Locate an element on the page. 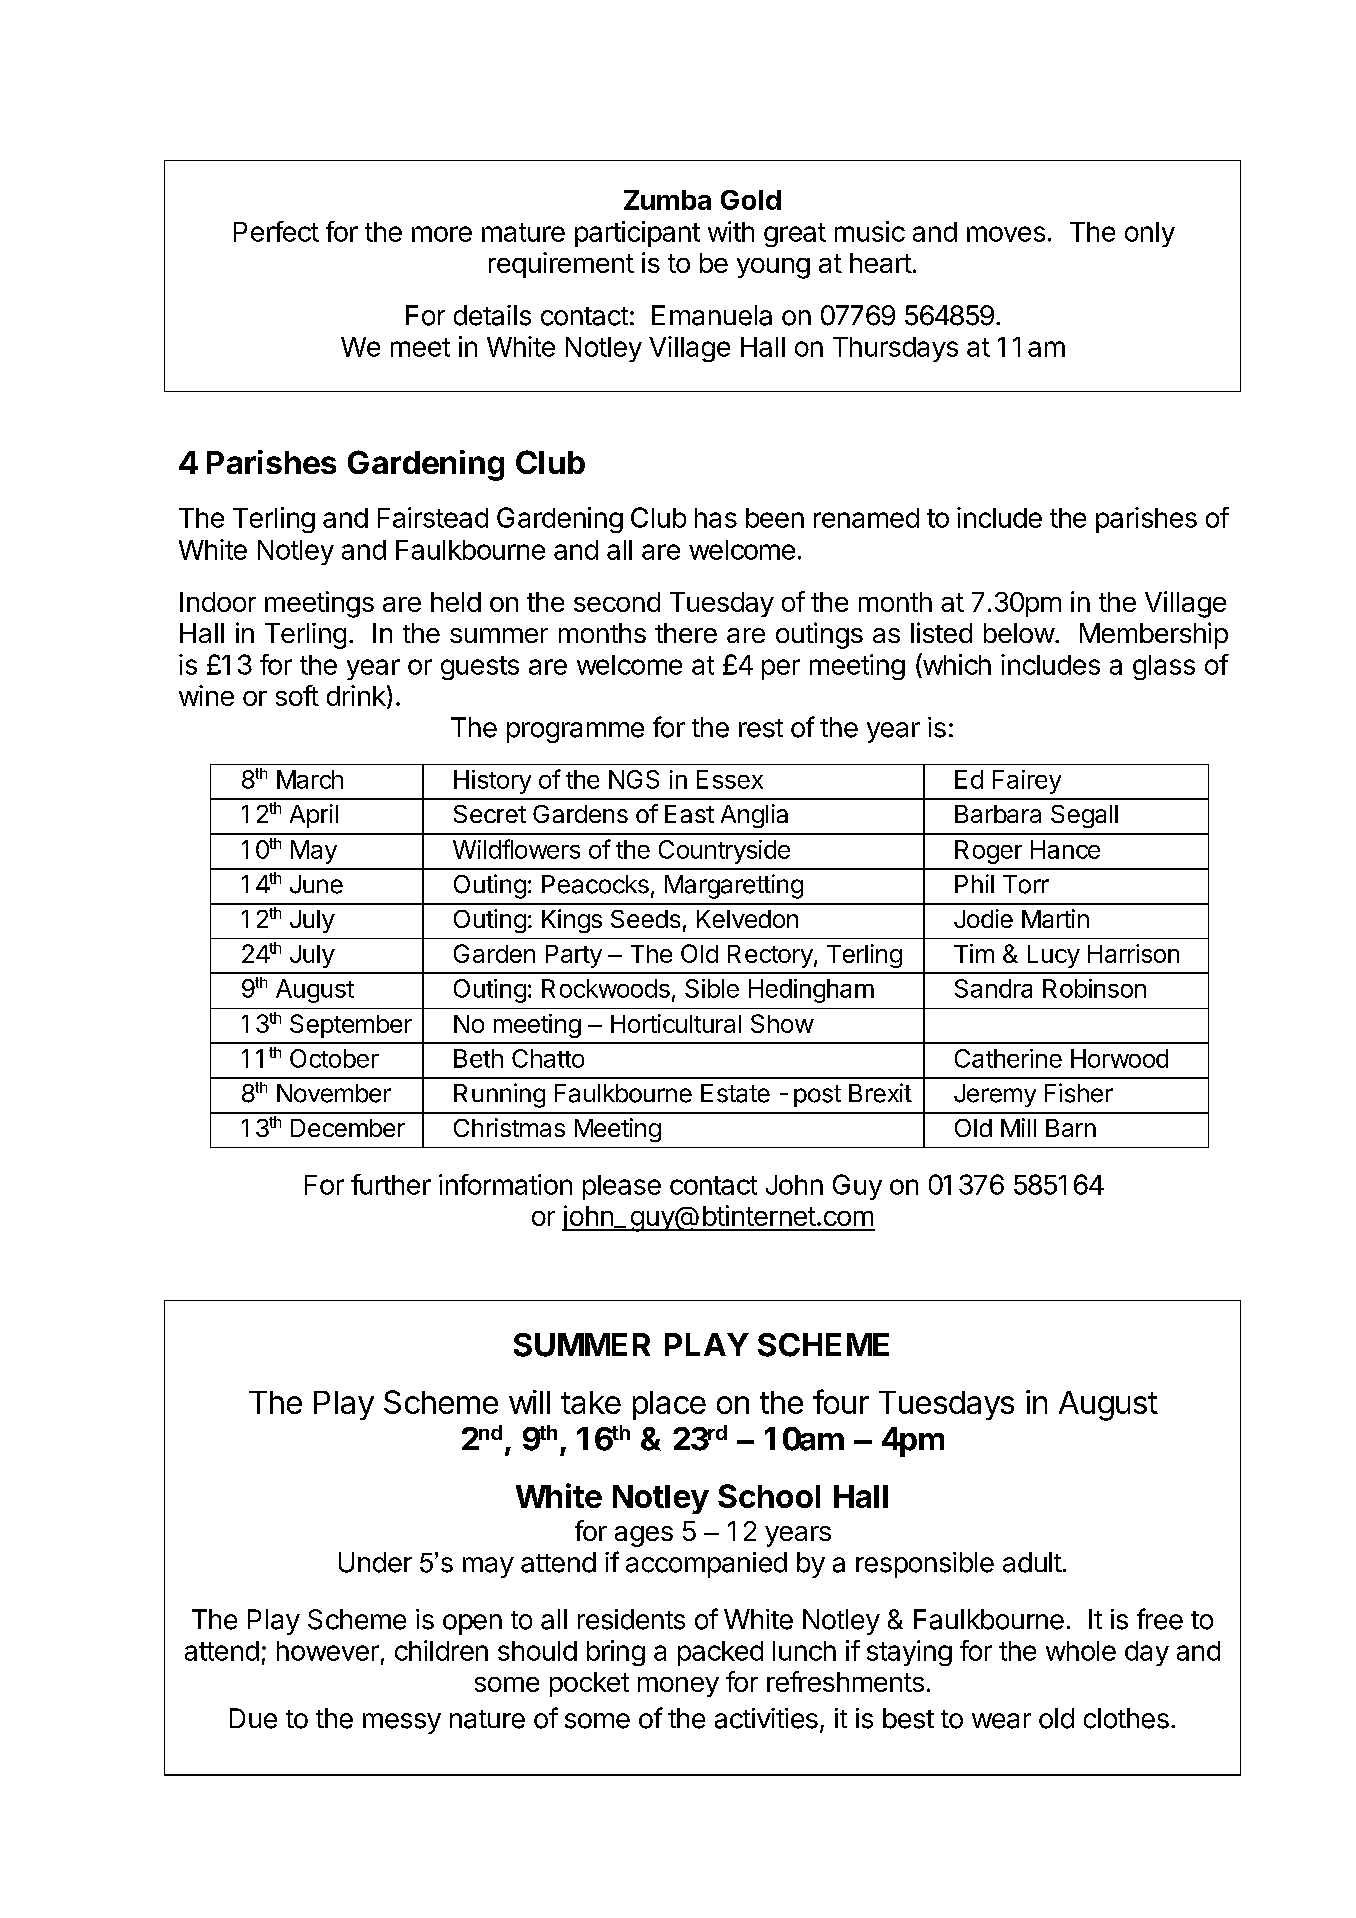 The image size is (1356, 1918). money is located at coordinates (678, 1687).
